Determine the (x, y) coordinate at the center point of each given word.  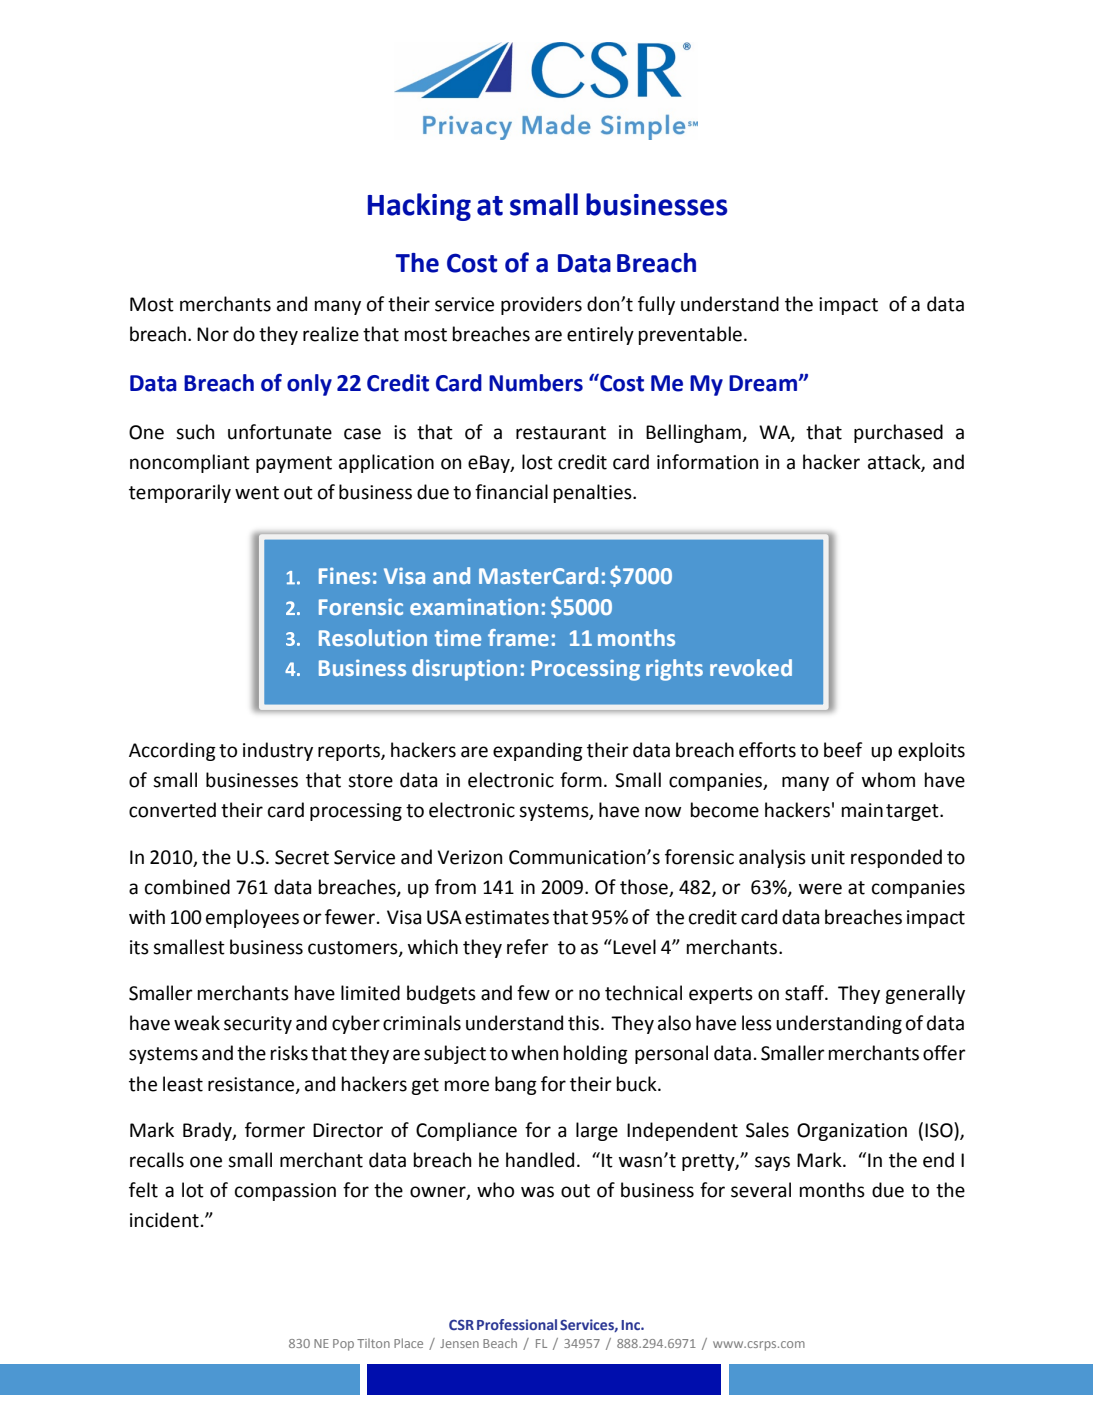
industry (278, 751)
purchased (898, 433)
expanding (538, 751)
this (585, 1023)
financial (511, 492)
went (257, 493)
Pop (343, 1345)
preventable (690, 335)
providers (541, 305)
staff (806, 993)
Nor (213, 334)
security (258, 1025)
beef (843, 750)
